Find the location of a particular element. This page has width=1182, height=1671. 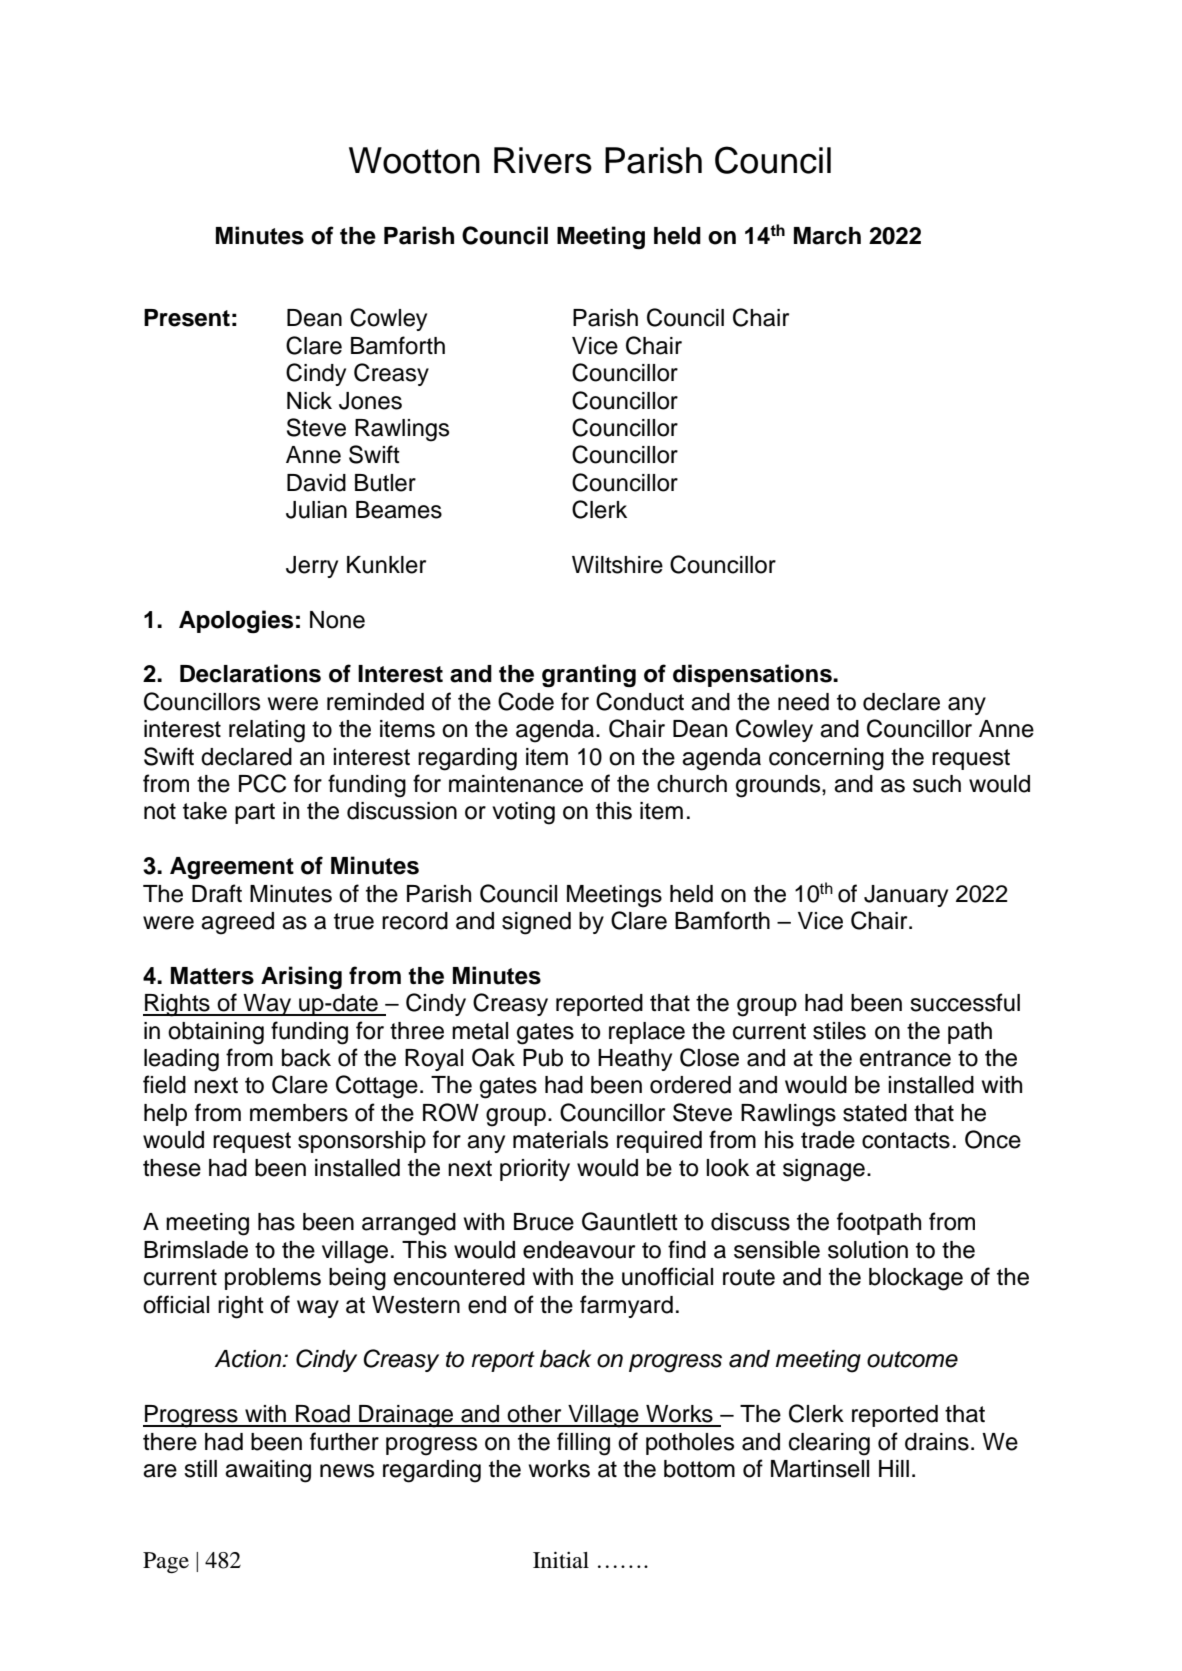

Present is located at coordinates (187, 318).
